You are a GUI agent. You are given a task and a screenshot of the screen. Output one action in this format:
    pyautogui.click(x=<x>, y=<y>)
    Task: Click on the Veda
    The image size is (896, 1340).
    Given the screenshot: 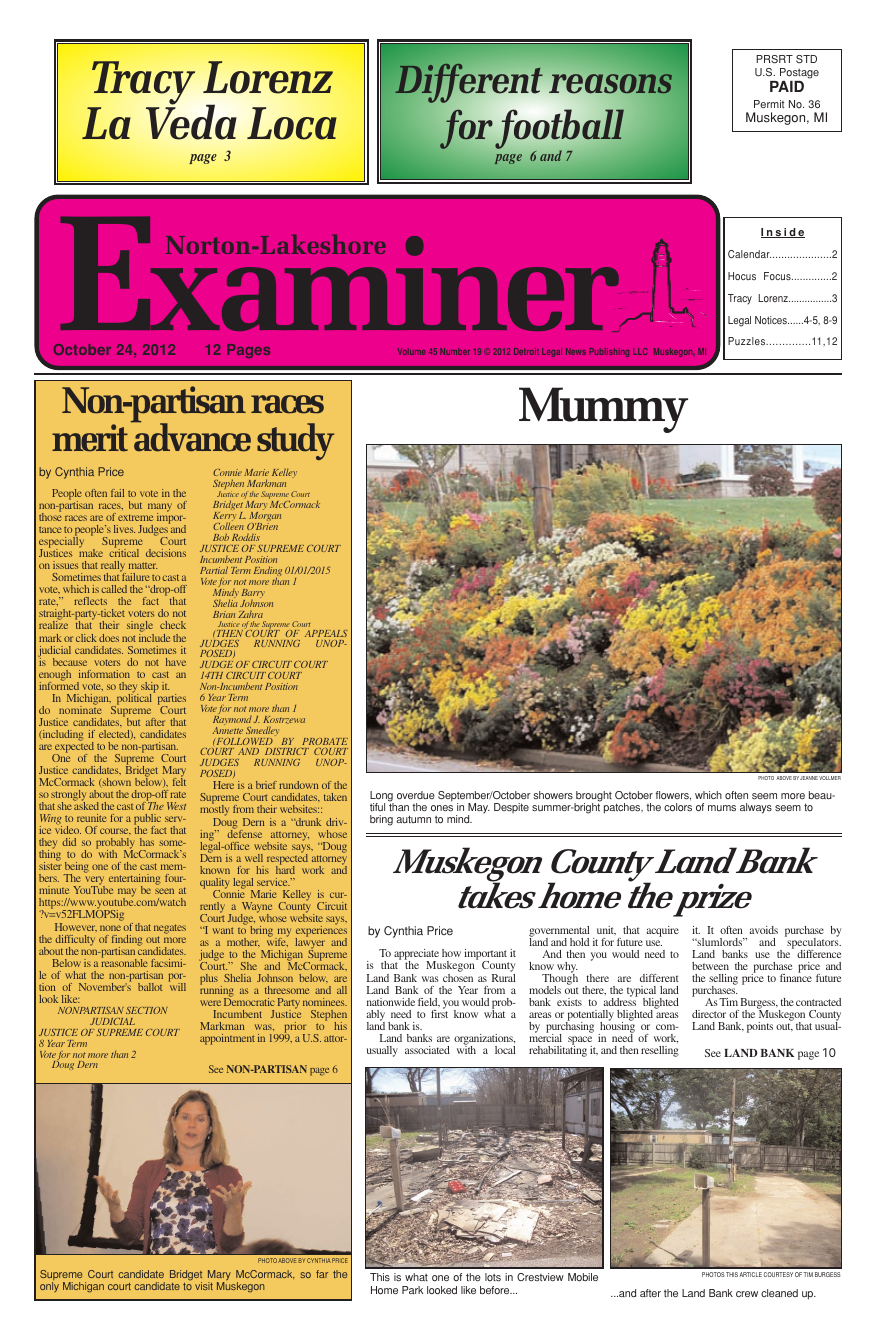 What is the action you would take?
    pyautogui.click(x=191, y=121)
